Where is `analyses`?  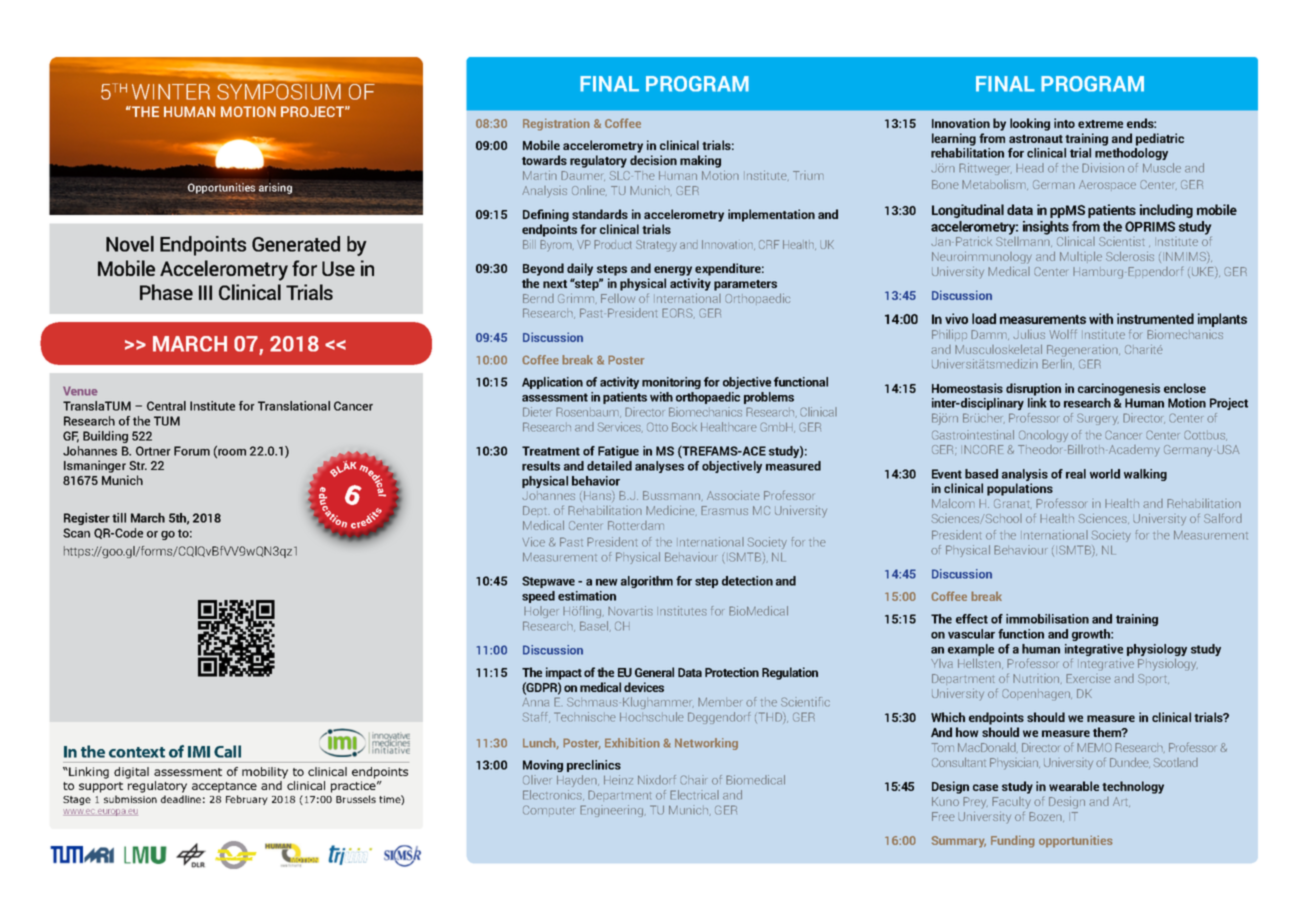 analyses is located at coordinates (659, 467).
